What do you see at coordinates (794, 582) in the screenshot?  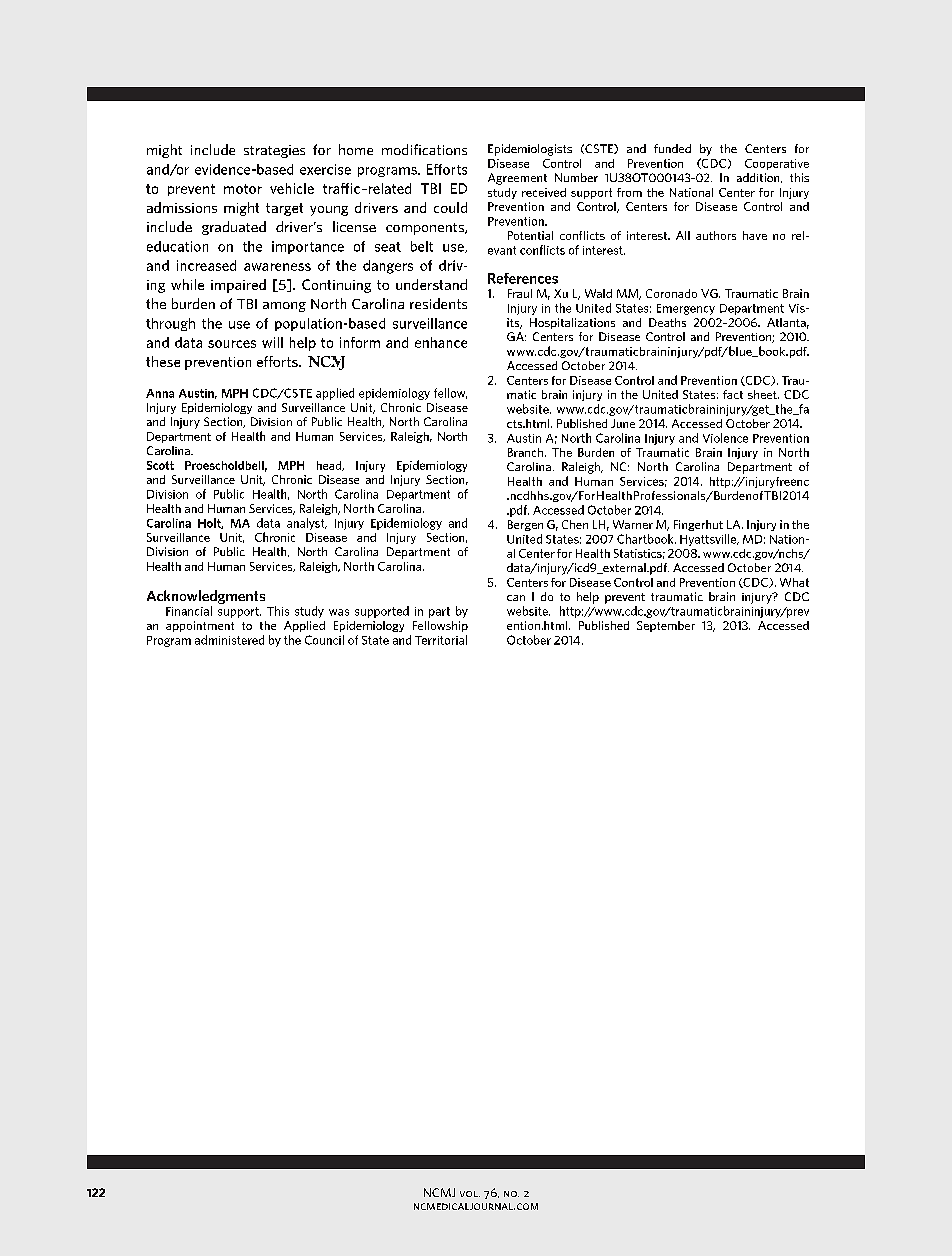 I see `What` at bounding box center [794, 582].
